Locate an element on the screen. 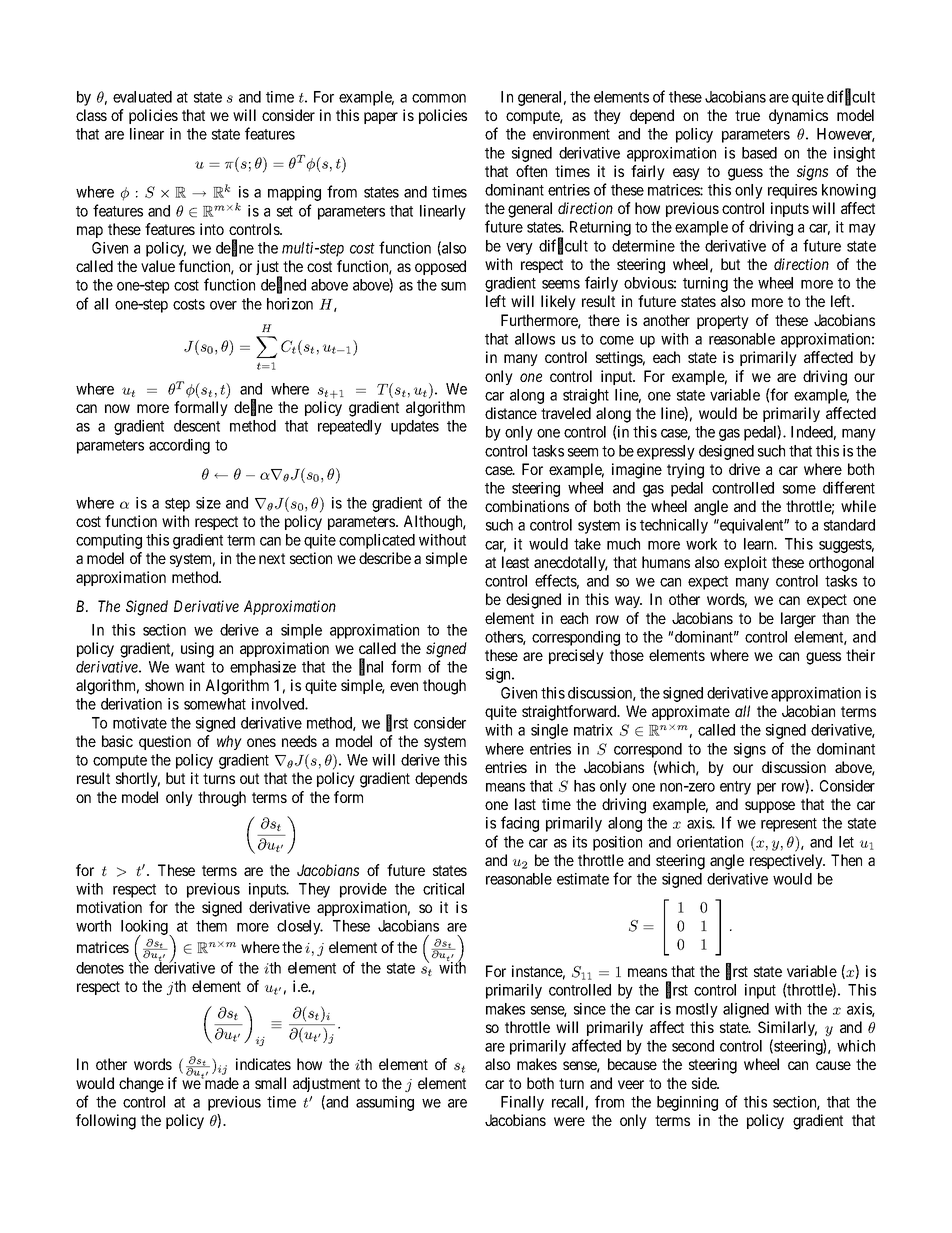 The height and width of the screenshot is (1233, 952). according is located at coordinates (179, 446).
